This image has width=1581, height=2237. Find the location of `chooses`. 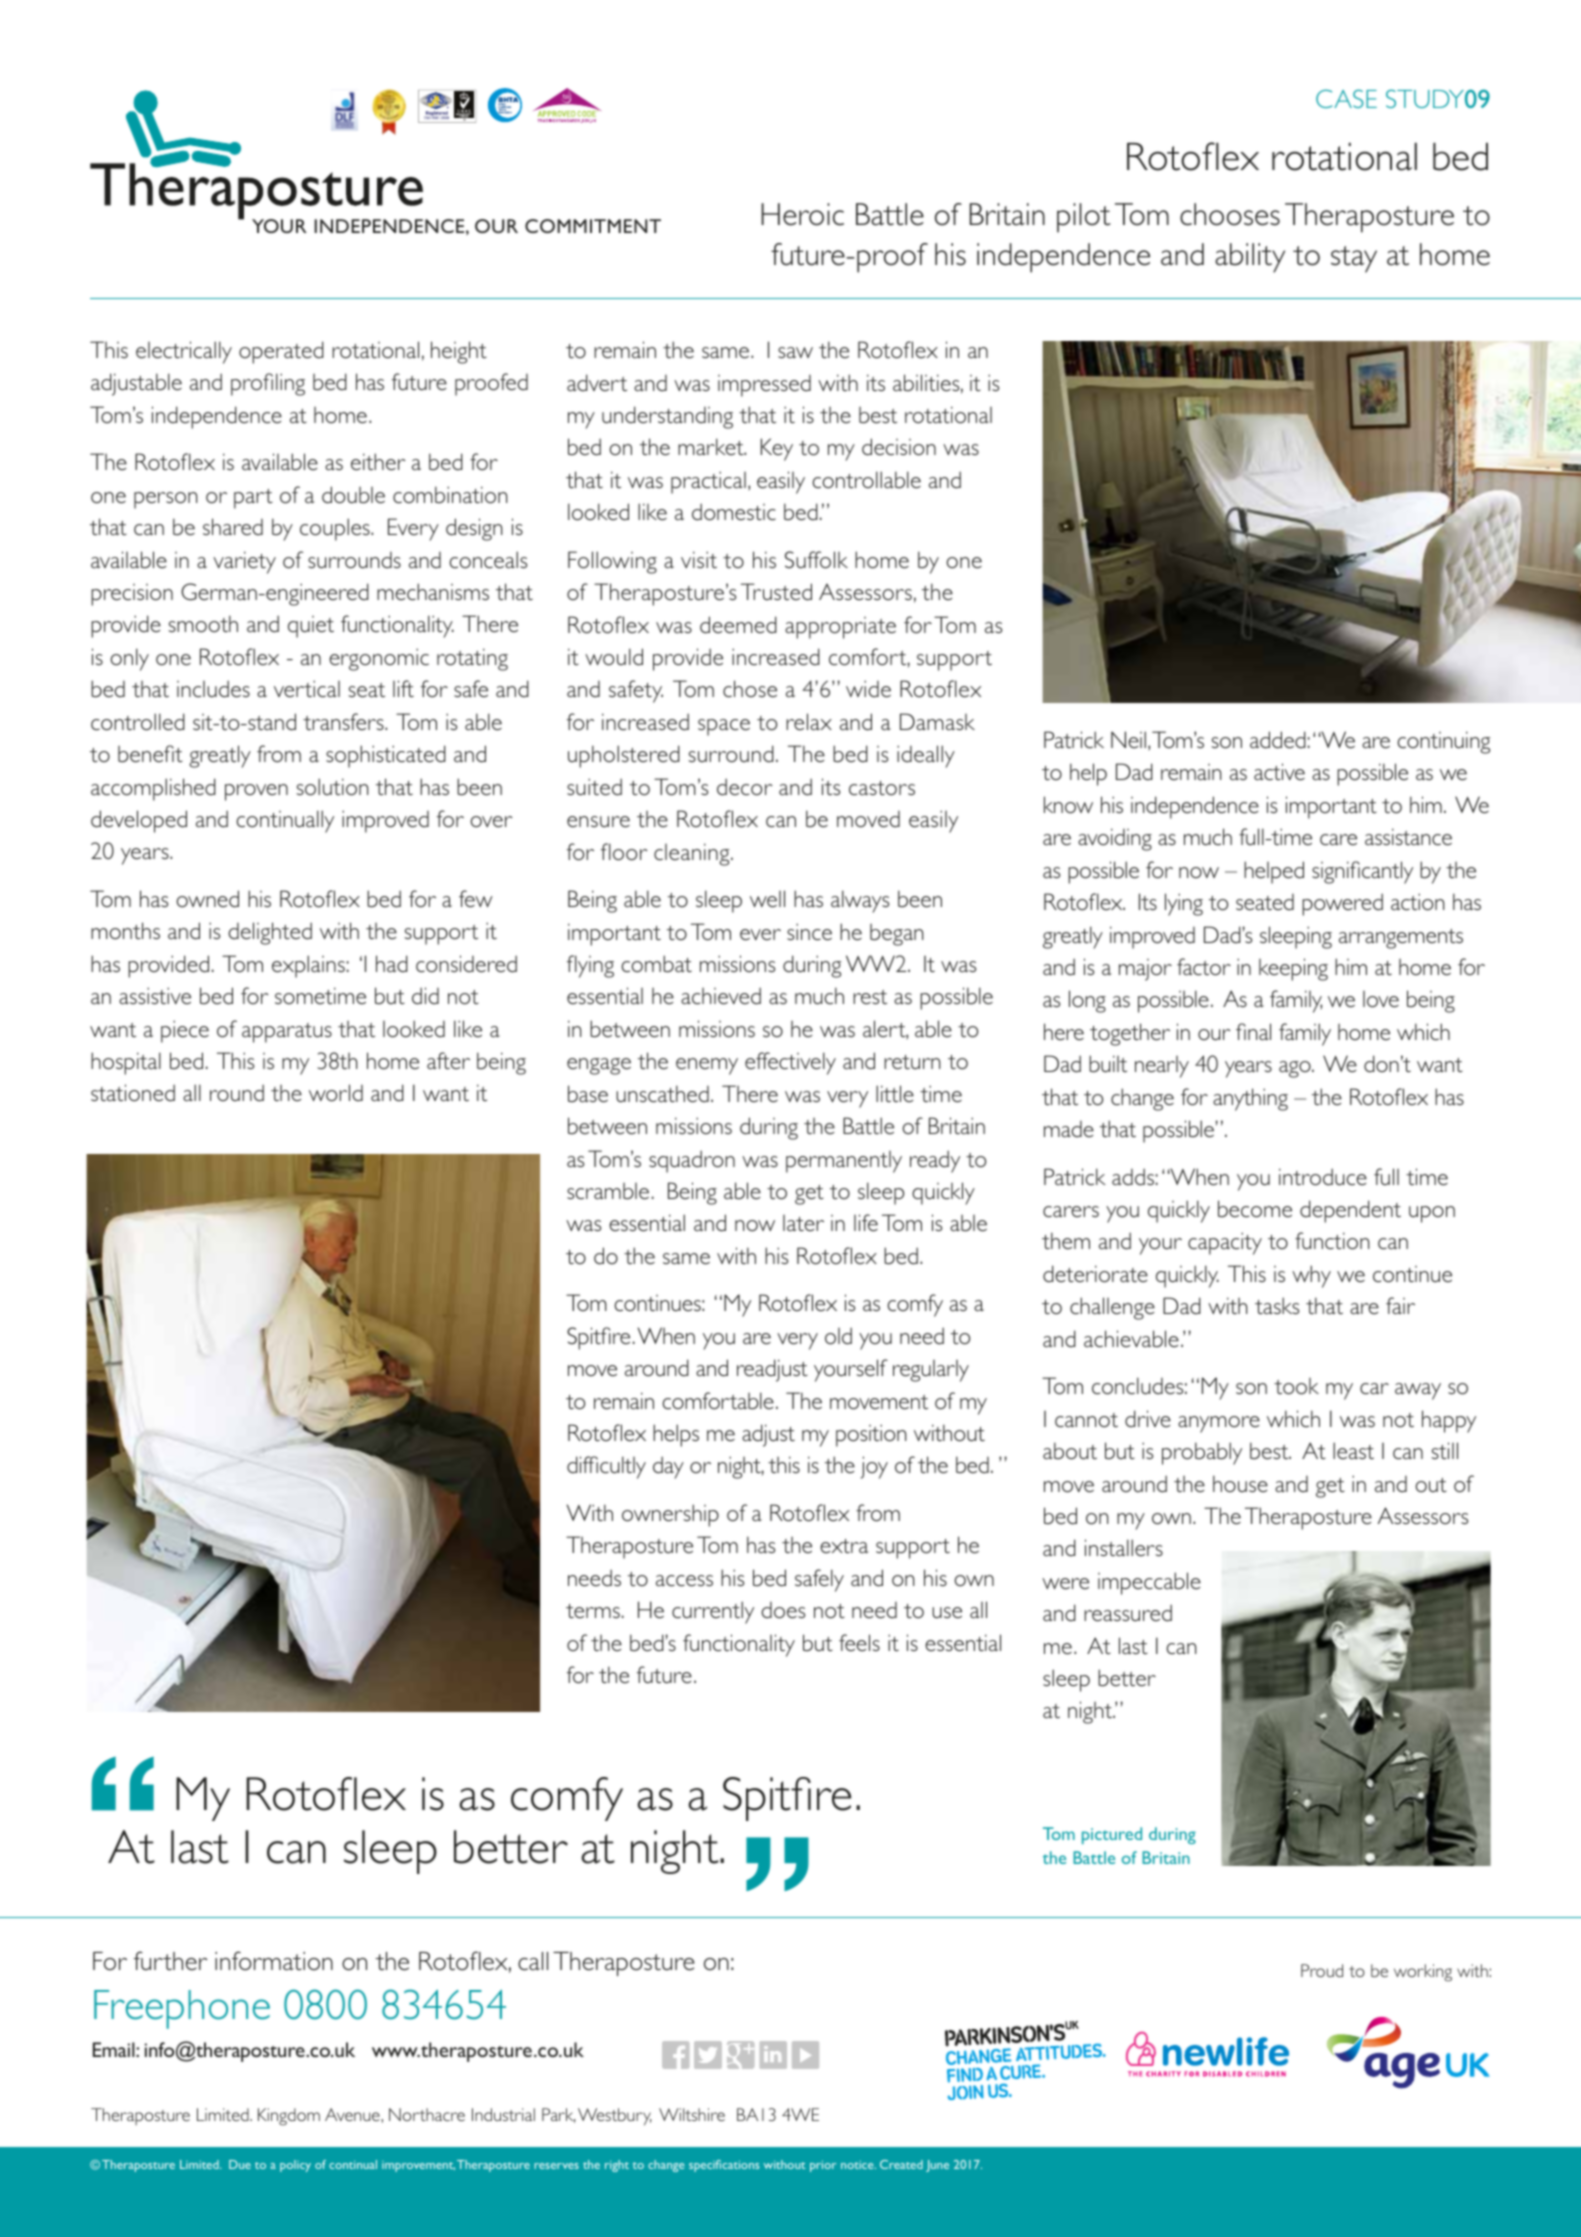

chooses is located at coordinates (1230, 214).
